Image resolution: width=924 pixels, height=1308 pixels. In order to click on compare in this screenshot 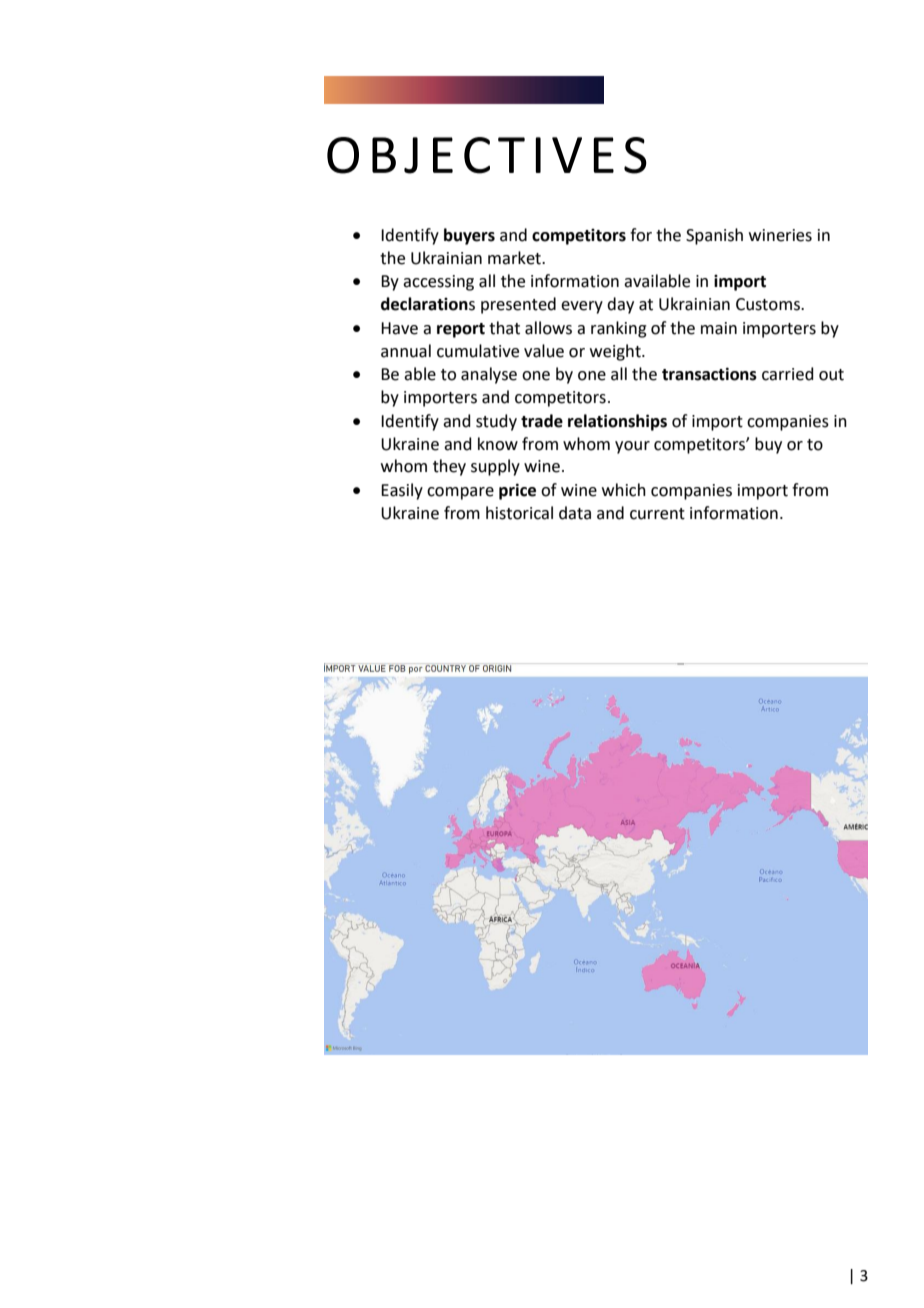, I will do `click(460, 493)`.
